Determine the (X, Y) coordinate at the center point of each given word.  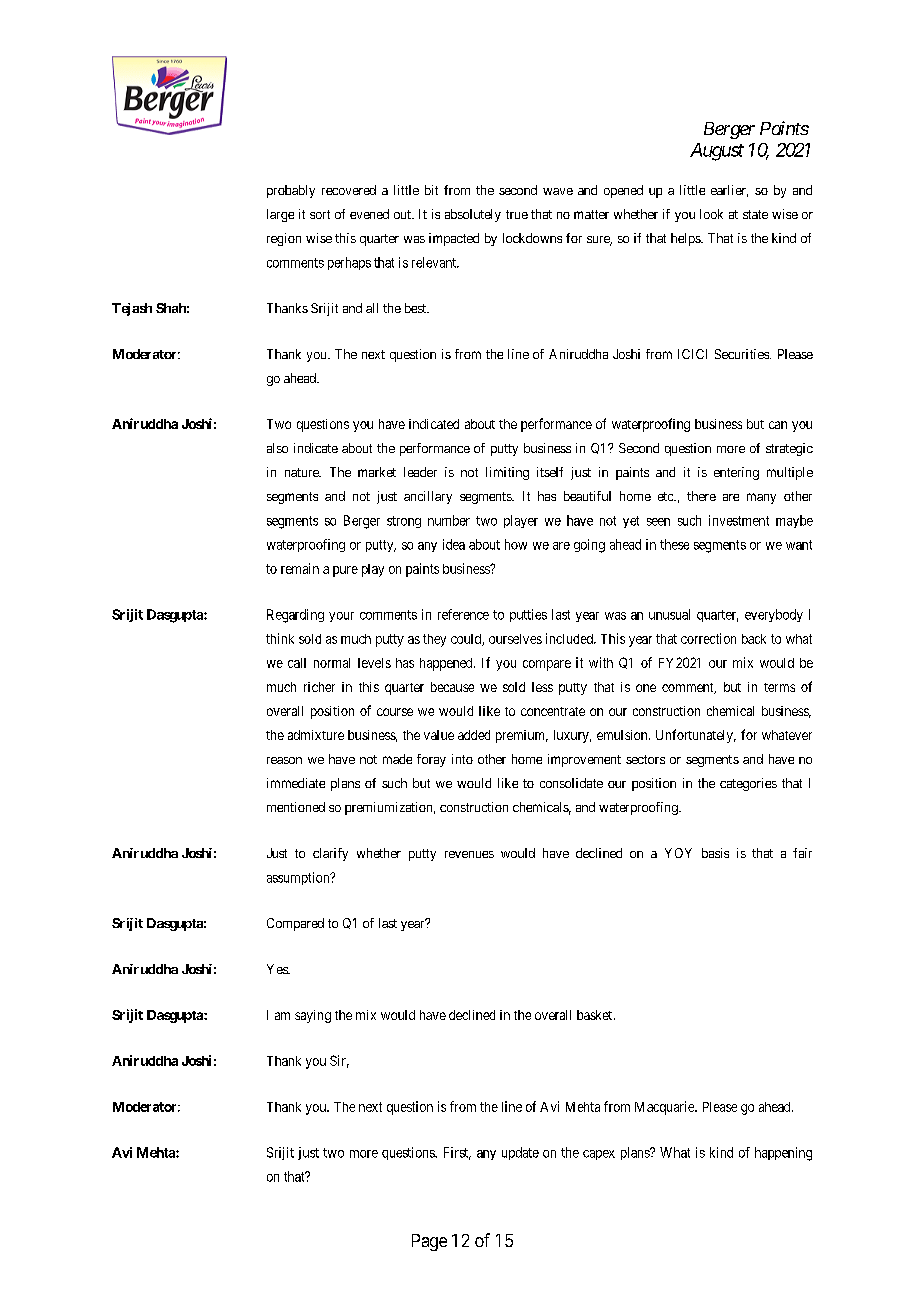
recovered (349, 190)
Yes (278, 969)
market (377, 472)
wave (558, 191)
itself (550, 472)
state (755, 214)
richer (319, 687)
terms (779, 687)
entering (736, 473)
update (520, 1153)
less (542, 687)
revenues (469, 854)
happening (783, 1154)
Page (429, 1242)
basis (715, 853)
